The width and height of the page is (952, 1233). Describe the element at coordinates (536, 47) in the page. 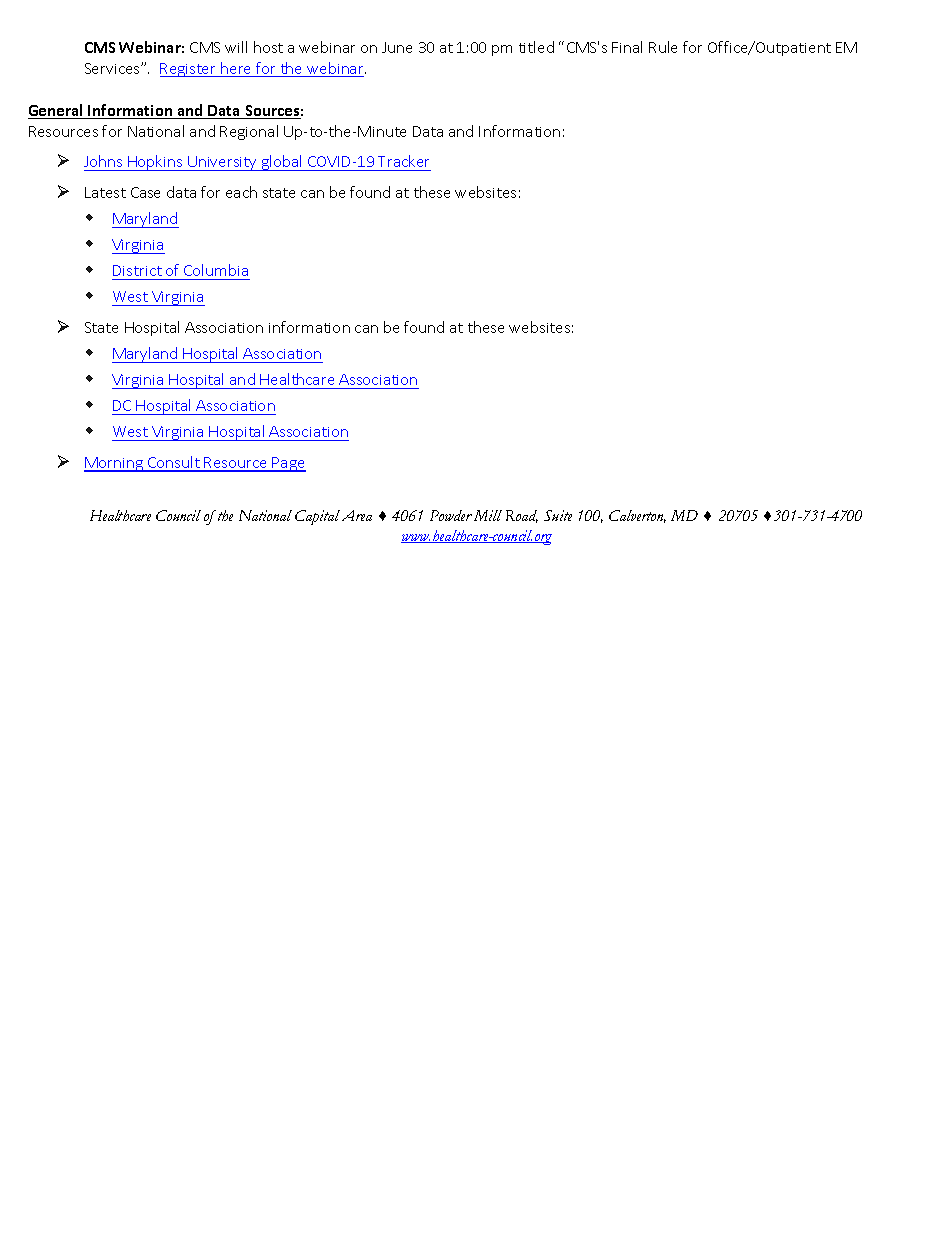

I see `titled` at that location.
